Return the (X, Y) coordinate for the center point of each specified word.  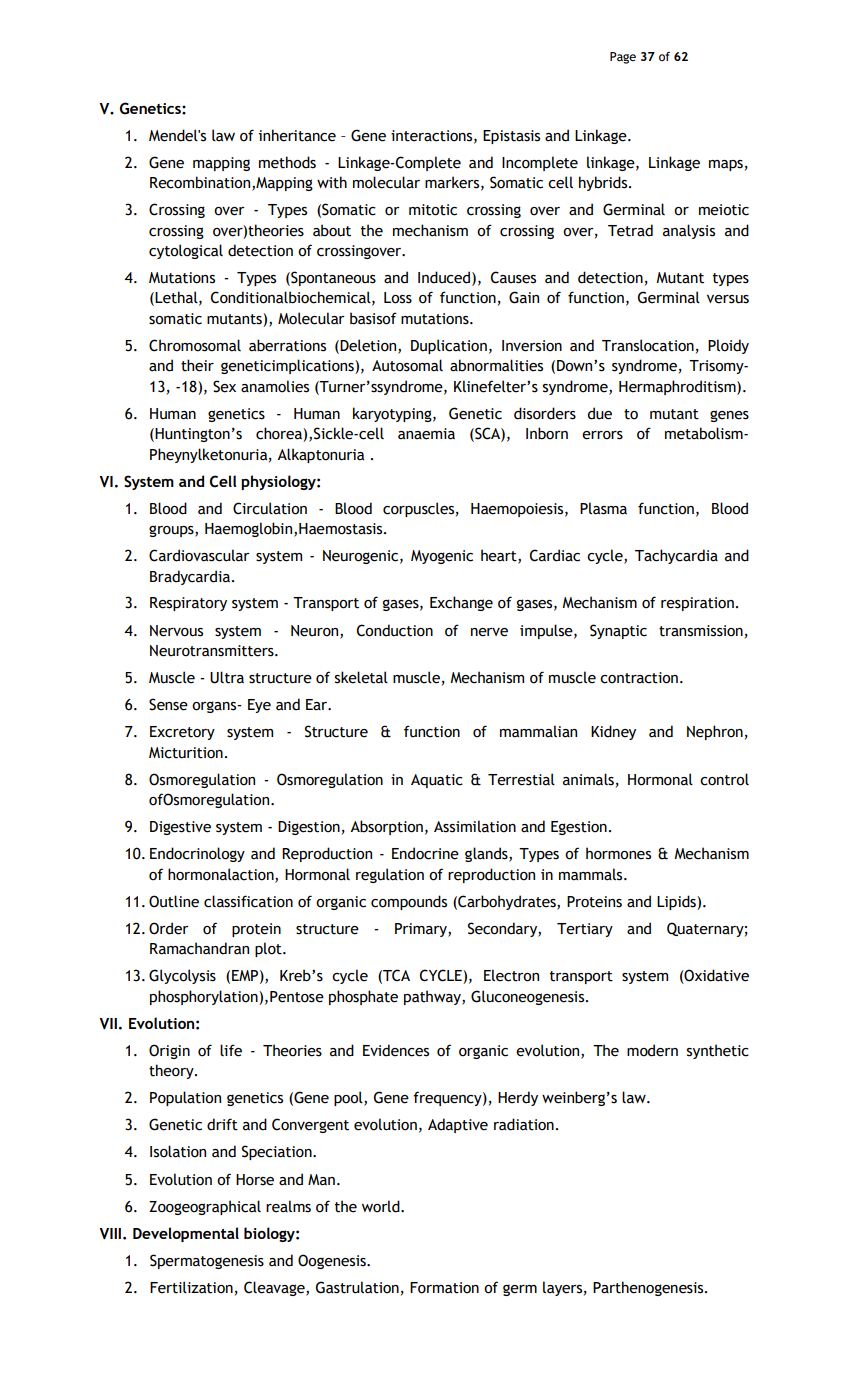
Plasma (603, 508)
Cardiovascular (199, 555)
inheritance (297, 135)
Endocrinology (197, 854)
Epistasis (511, 137)
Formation (444, 1288)
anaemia (426, 434)
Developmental (186, 1234)
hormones (618, 853)
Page (623, 58)
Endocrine (425, 853)
